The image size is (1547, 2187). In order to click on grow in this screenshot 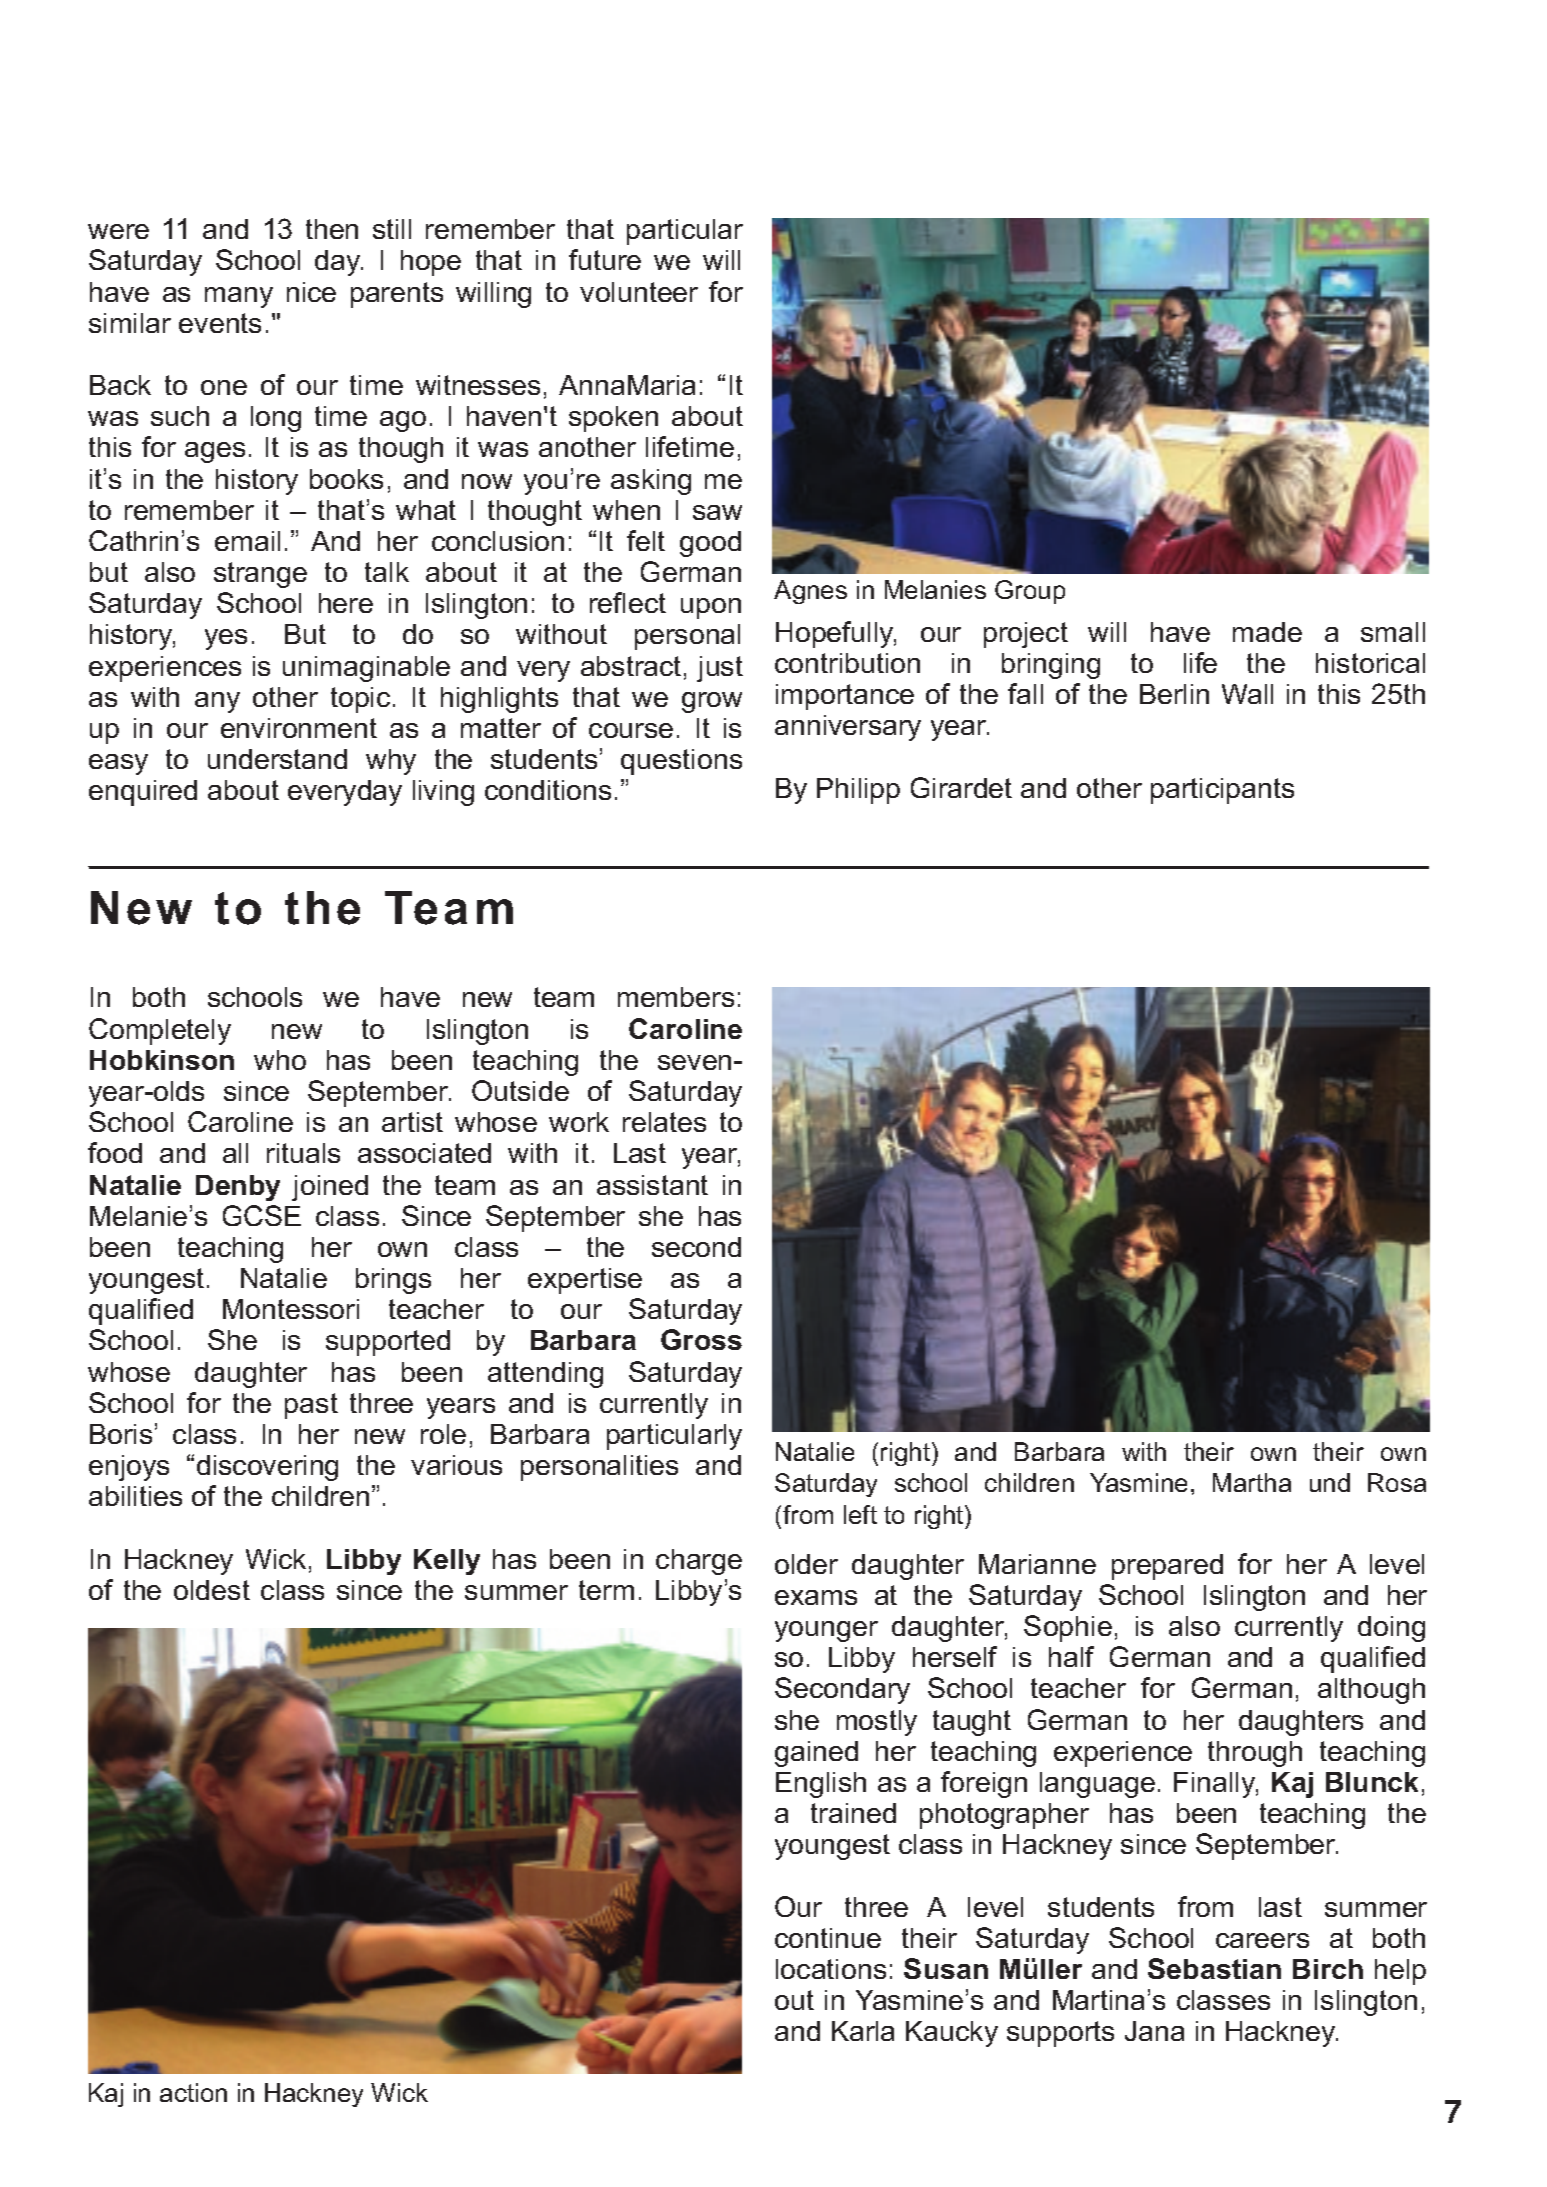, I will do `click(712, 702)`.
